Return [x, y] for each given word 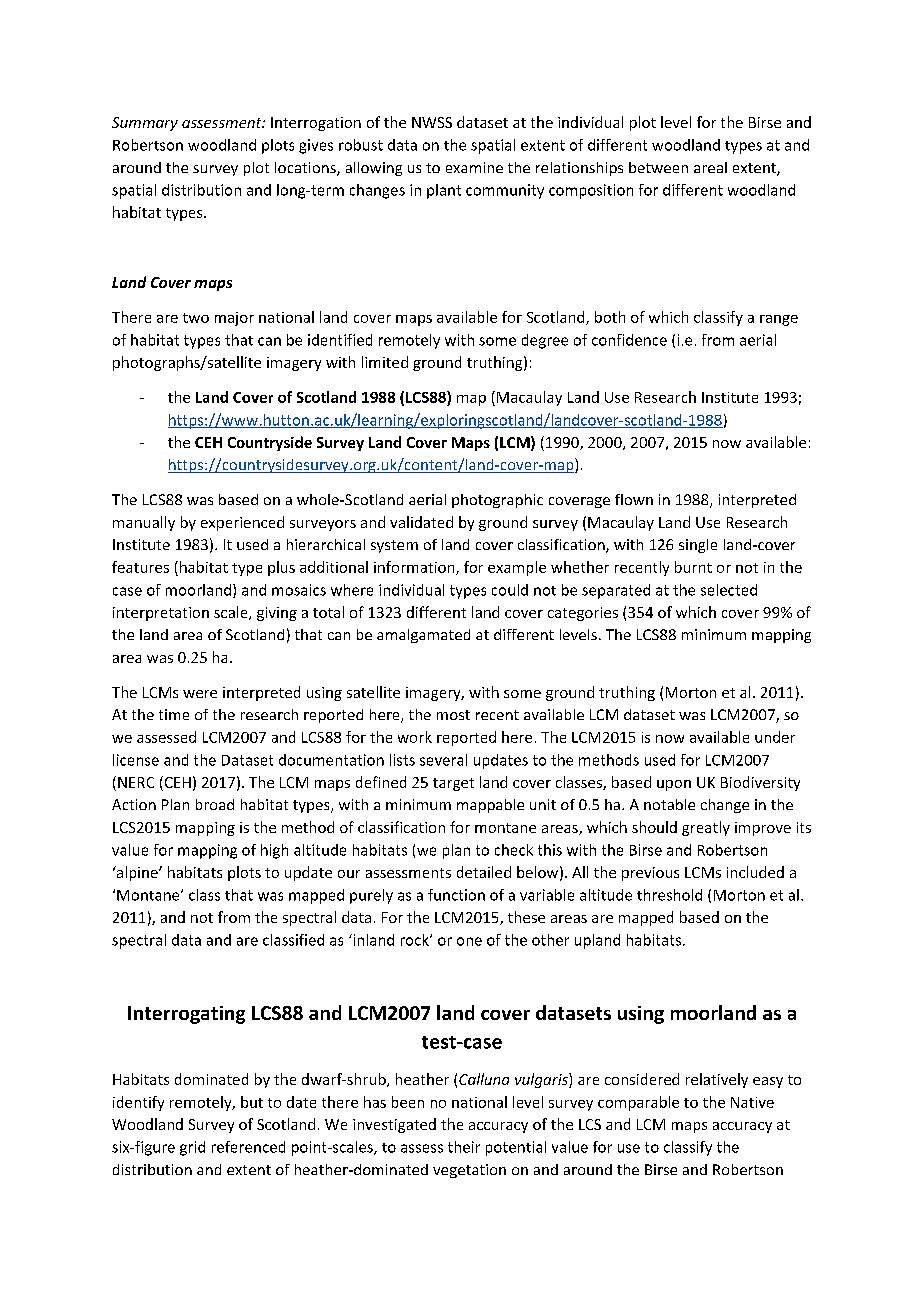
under [775, 737]
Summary [145, 124]
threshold [669, 895]
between [658, 167]
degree [545, 341]
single [698, 546]
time [174, 714]
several [443, 760]
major [234, 319]
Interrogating [186, 1015]
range [779, 320]
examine [474, 167]
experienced [242, 523]
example [517, 568]
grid [192, 1148]
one [469, 941]
